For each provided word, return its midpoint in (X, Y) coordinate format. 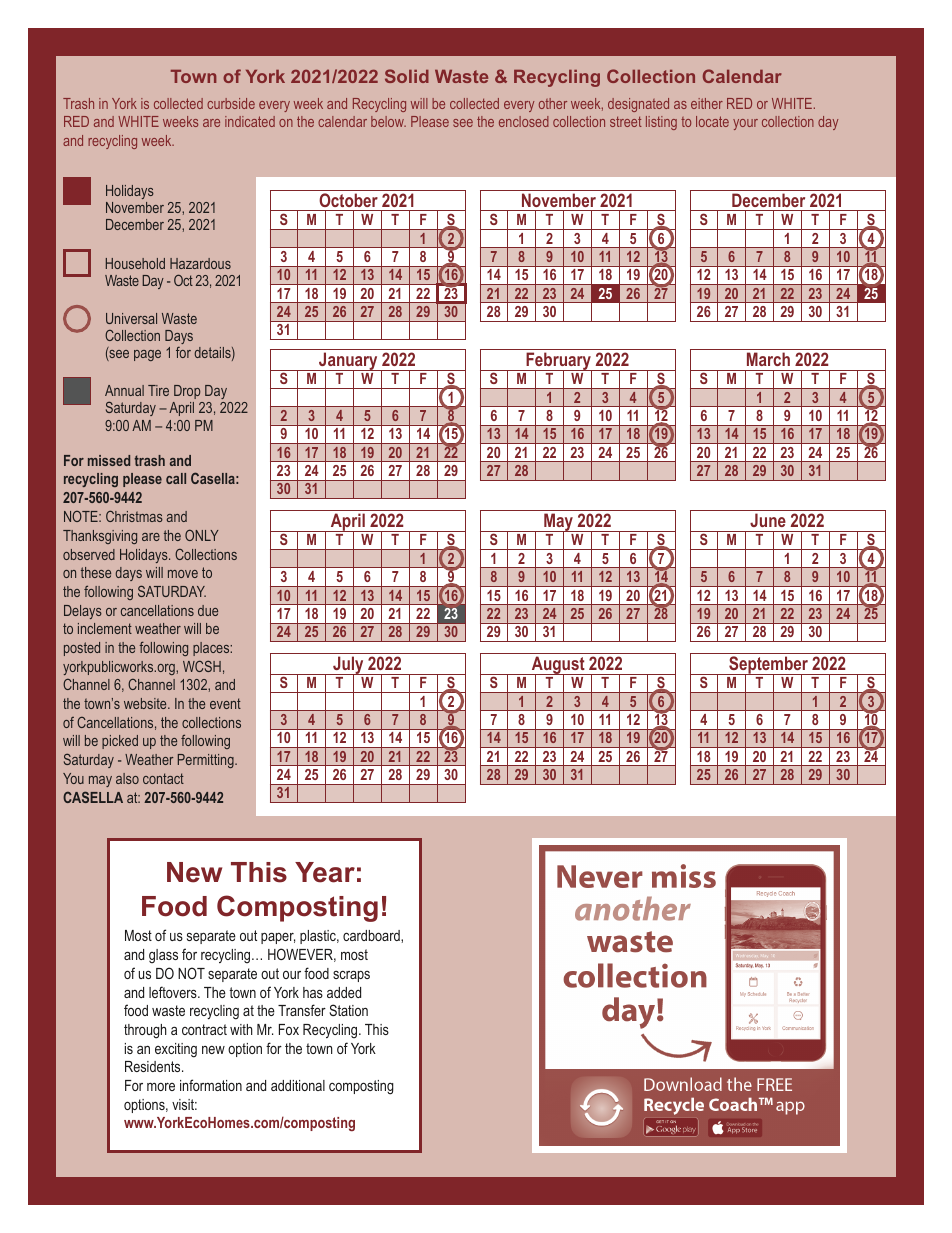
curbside (231, 103)
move (183, 574)
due (208, 610)
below (388, 121)
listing (661, 123)
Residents (154, 1066)
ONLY (202, 535)
